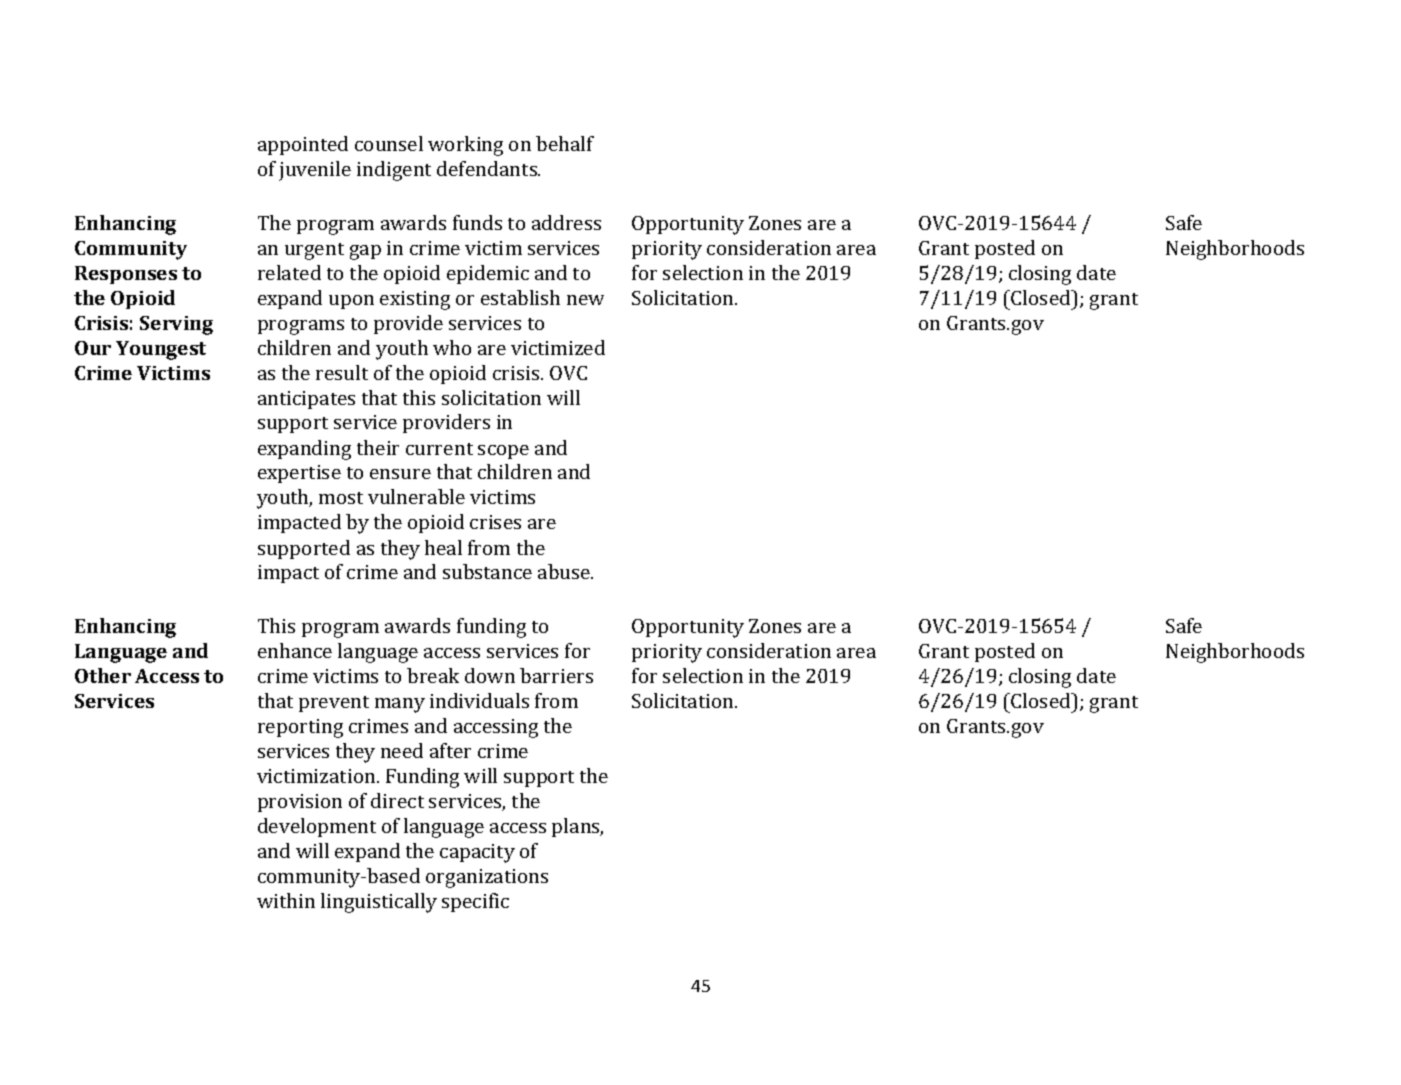 This screenshot has height=1085, width=1401. What do you see at coordinates (103, 675) in the screenshot?
I see `Other` at bounding box center [103, 675].
